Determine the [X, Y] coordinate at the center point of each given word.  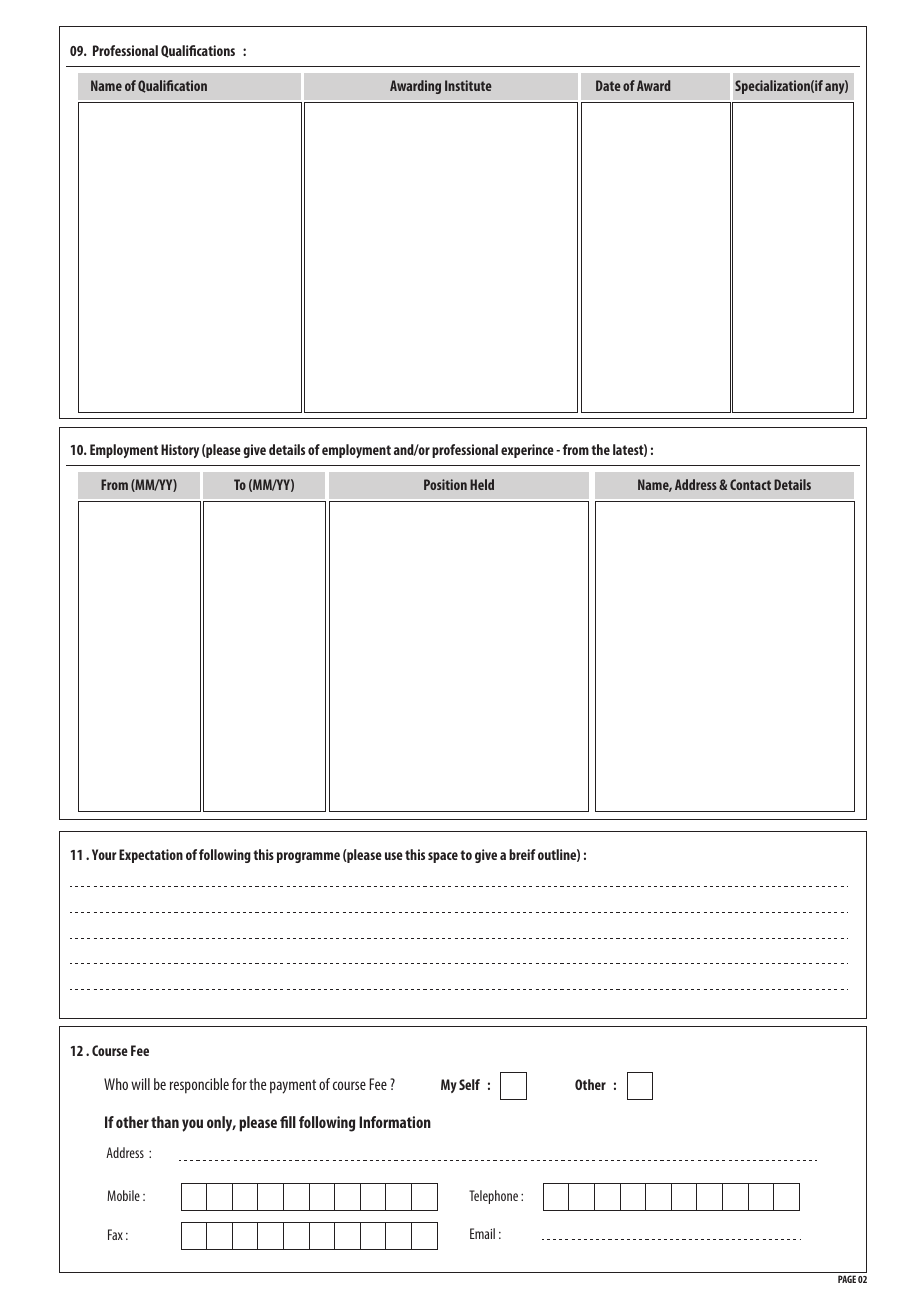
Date [608, 85]
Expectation [151, 856]
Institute [468, 85]
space [443, 857]
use [394, 856]
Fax [115, 1234]
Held [482, 484]
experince [527, 451]
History [180, 451]
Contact [750, 484]
